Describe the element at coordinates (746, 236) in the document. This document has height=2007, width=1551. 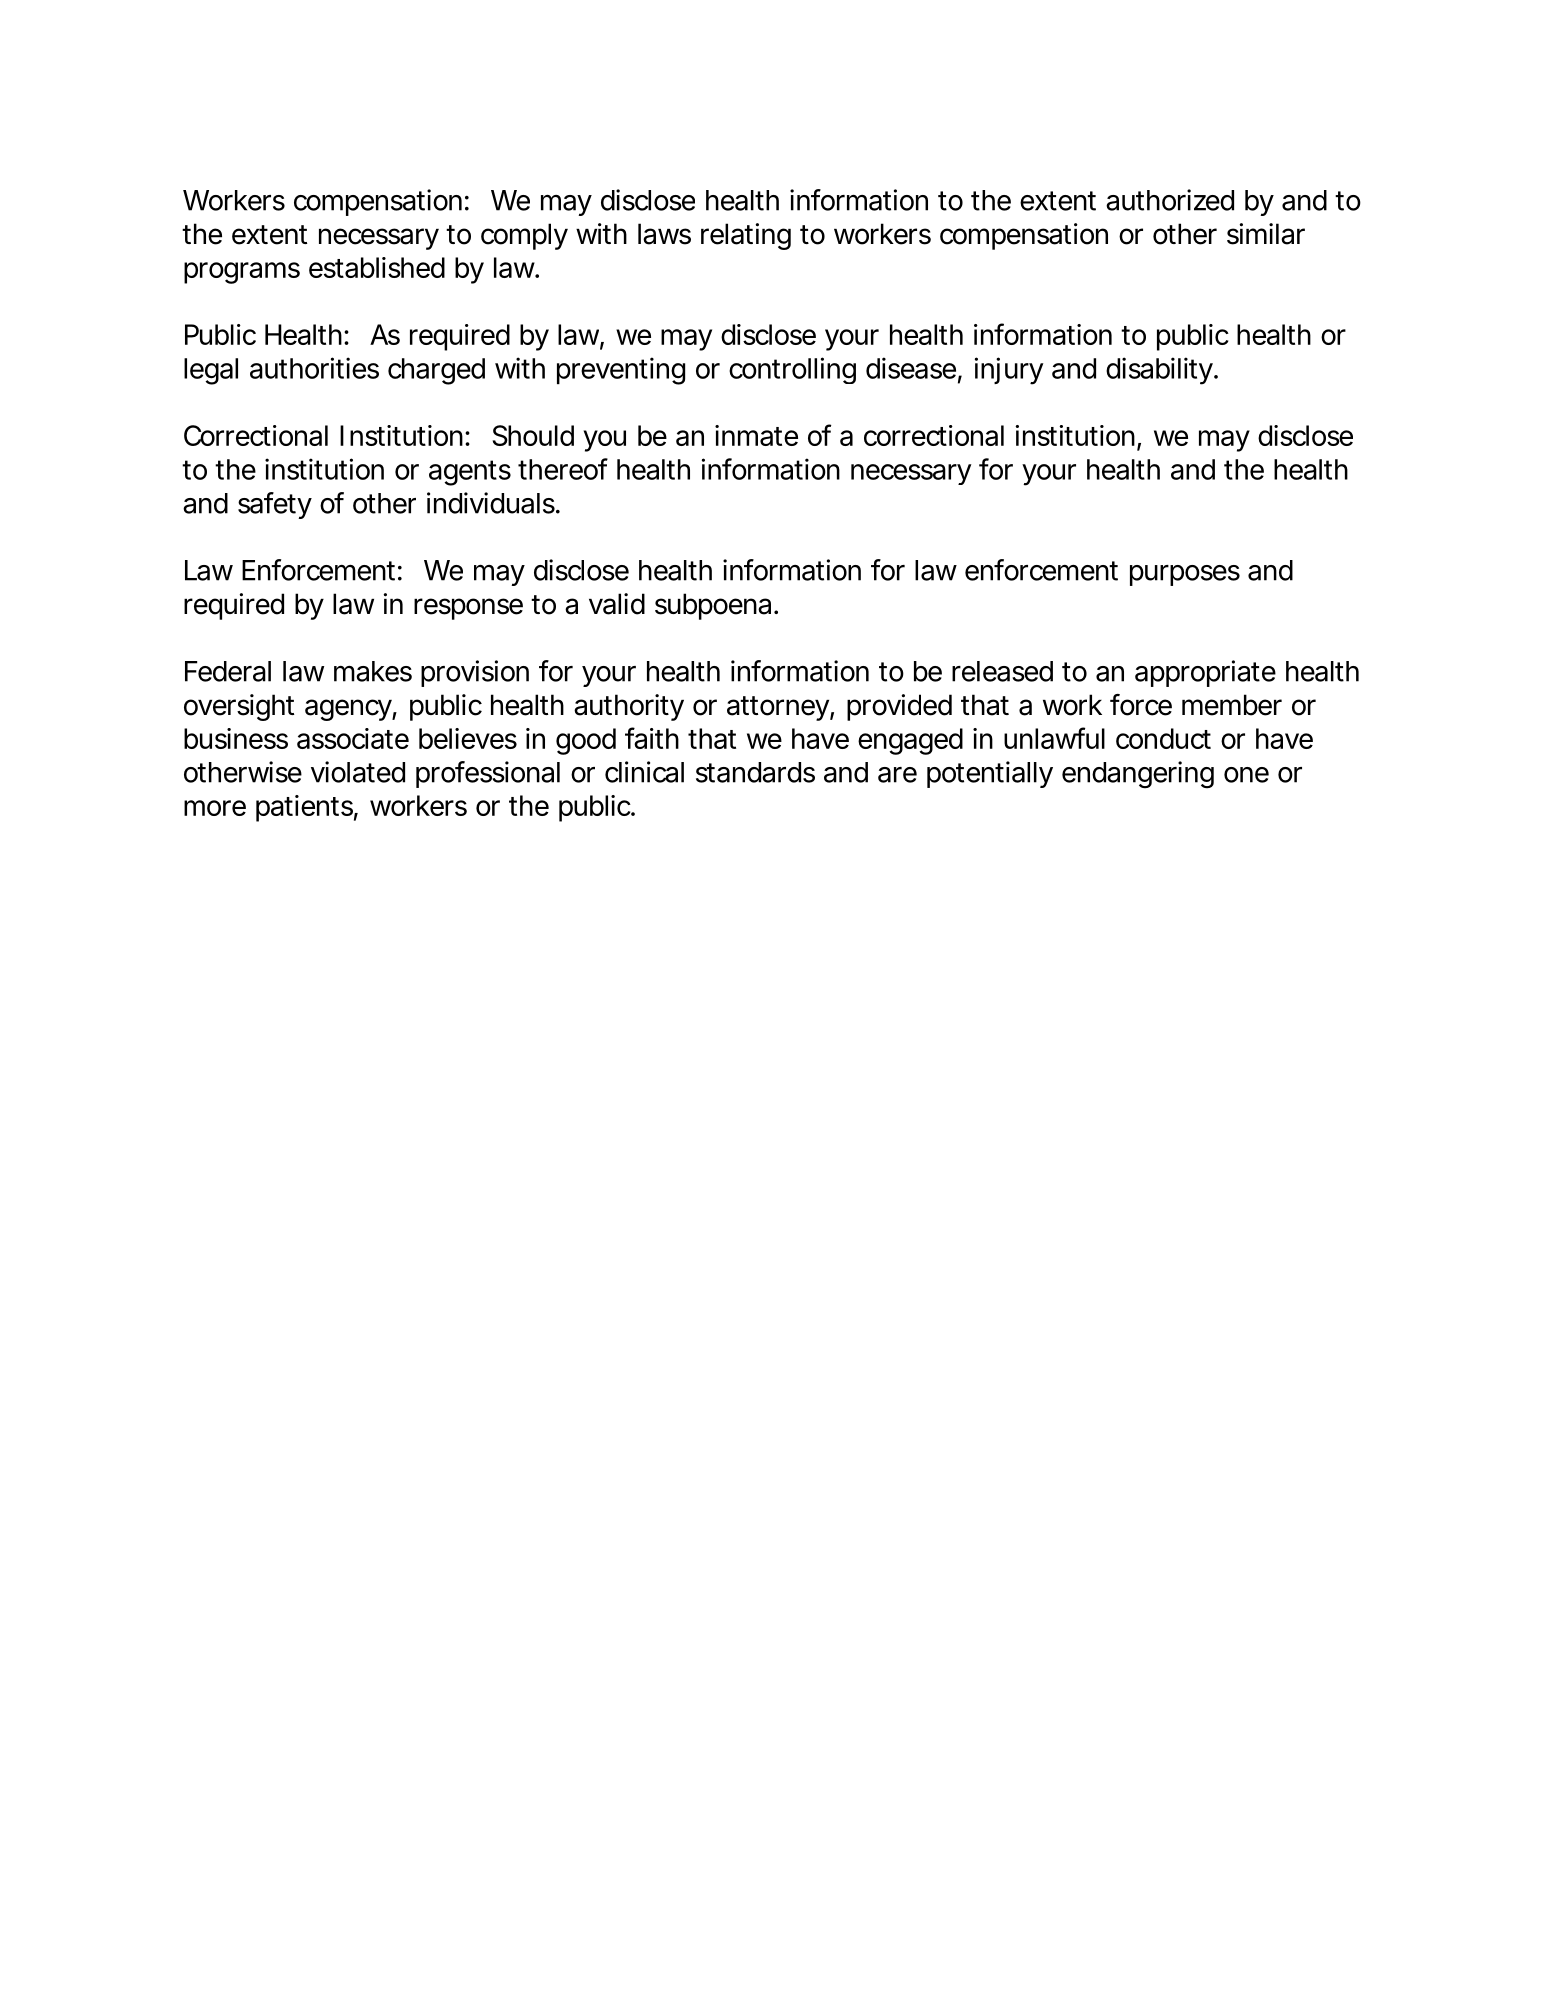
I see `relating` at that location.
